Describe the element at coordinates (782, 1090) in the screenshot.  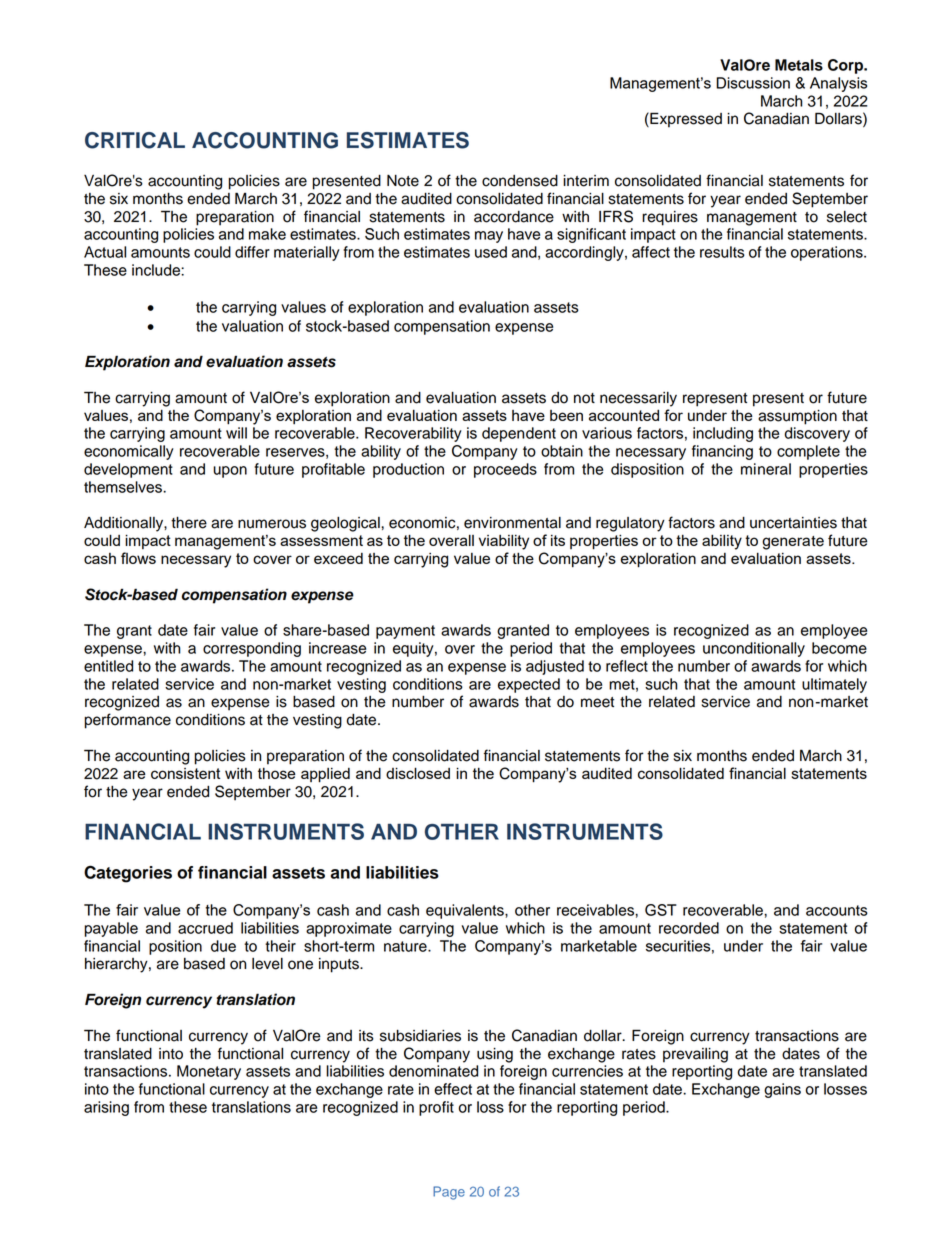
I see `gains` at that location.
